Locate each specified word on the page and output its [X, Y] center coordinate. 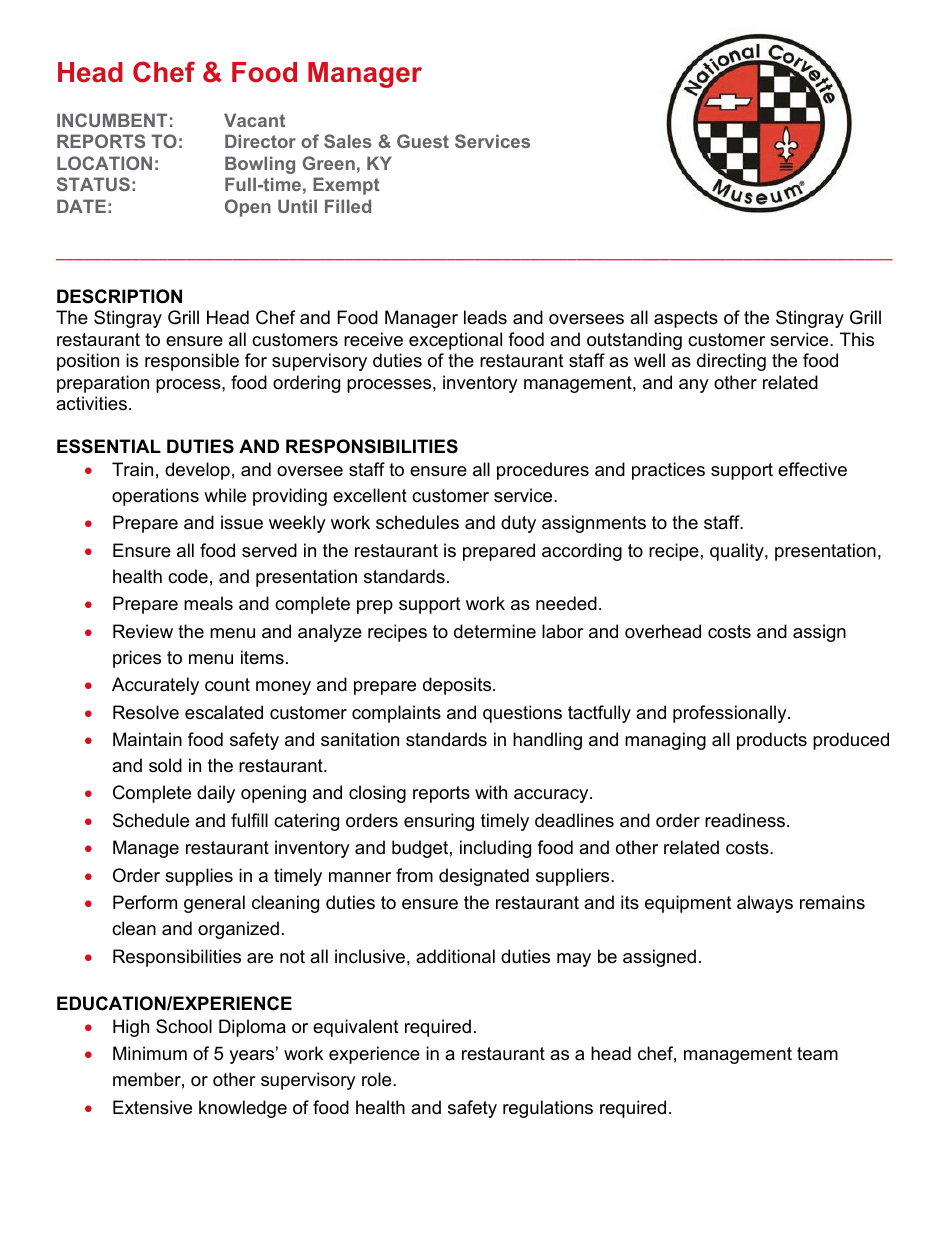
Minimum [150, 1053]
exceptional [455, 341]
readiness [745, 820]
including [495, 849]
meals [208, 603]
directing [731, 362]
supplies [199, 877]
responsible [192, 362]
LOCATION [104, 163]
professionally [731, 714]
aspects [686, 319]
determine [495, 631]
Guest [423, 141]
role [378, 1079]
